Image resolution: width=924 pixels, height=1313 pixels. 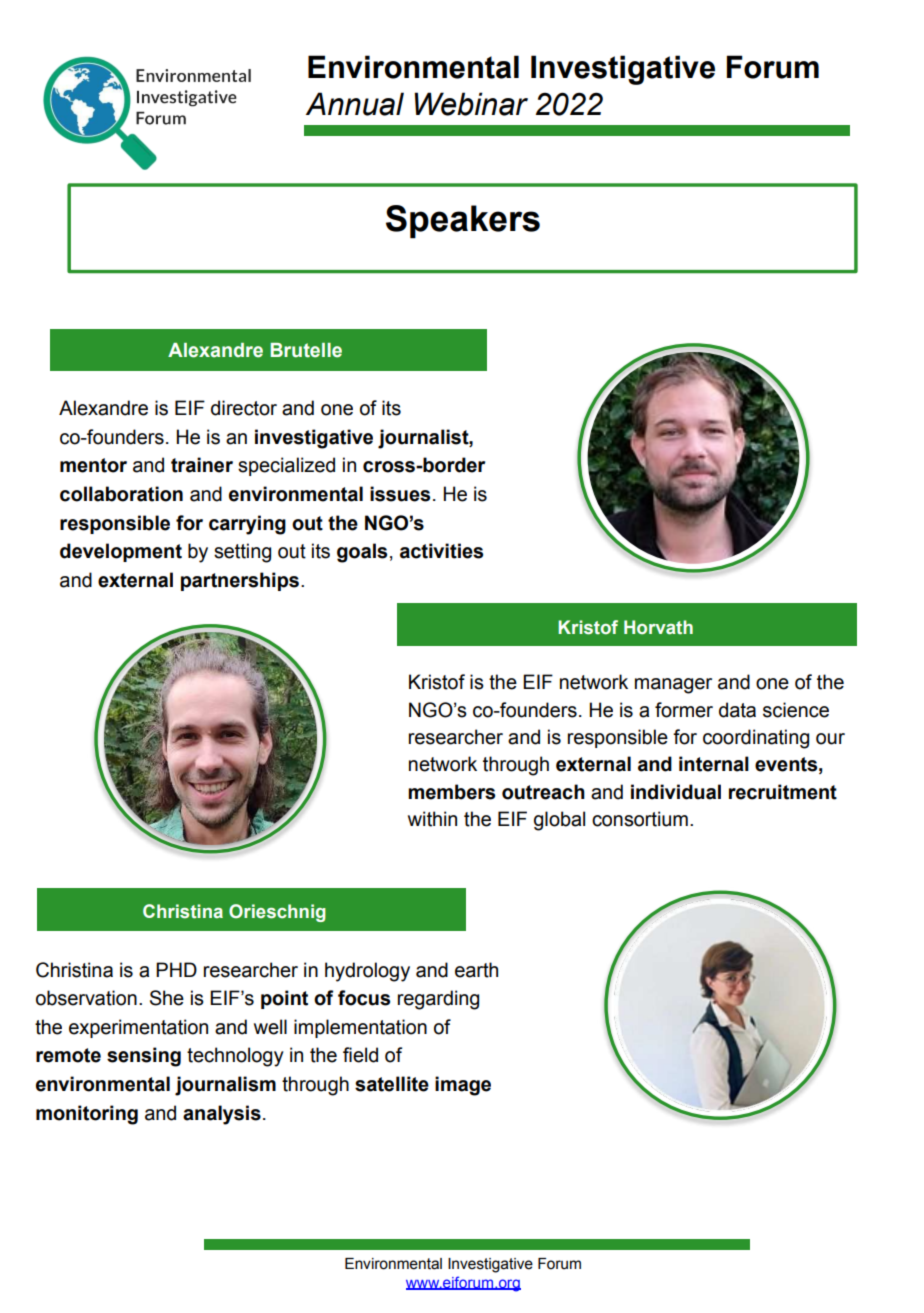 I want to click on goals, so click(x=362, y=553).
